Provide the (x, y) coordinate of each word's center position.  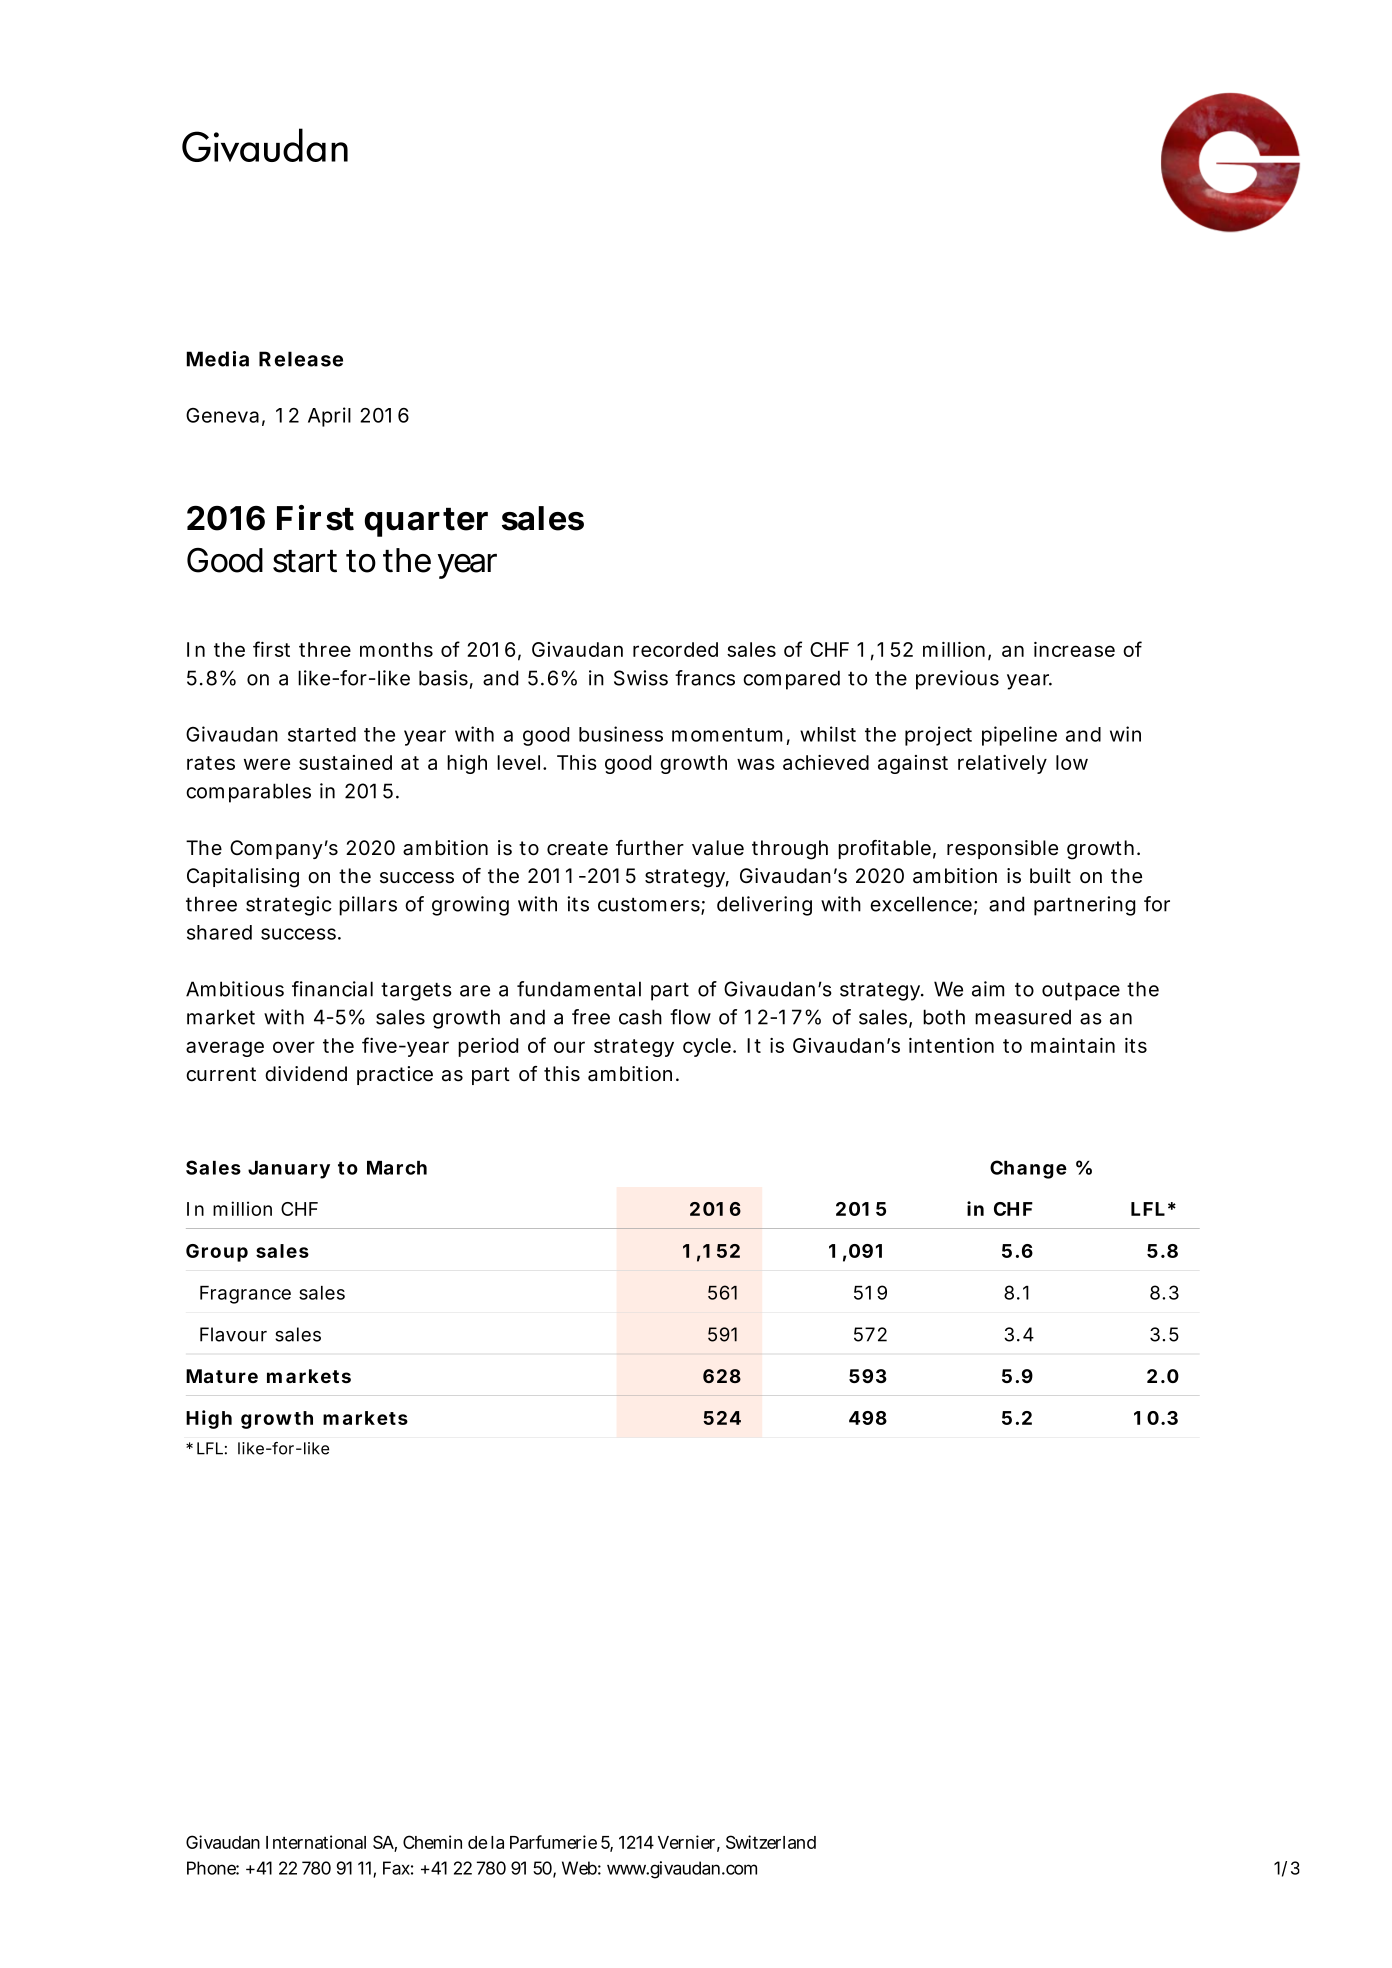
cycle (707, 1047)
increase (1074, 649)
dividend (306, 1074)
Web (579, 1868)
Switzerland (771, 1842)
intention (951, 1045)
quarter (426, 522)
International (316, 1842)
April (329, 417)
